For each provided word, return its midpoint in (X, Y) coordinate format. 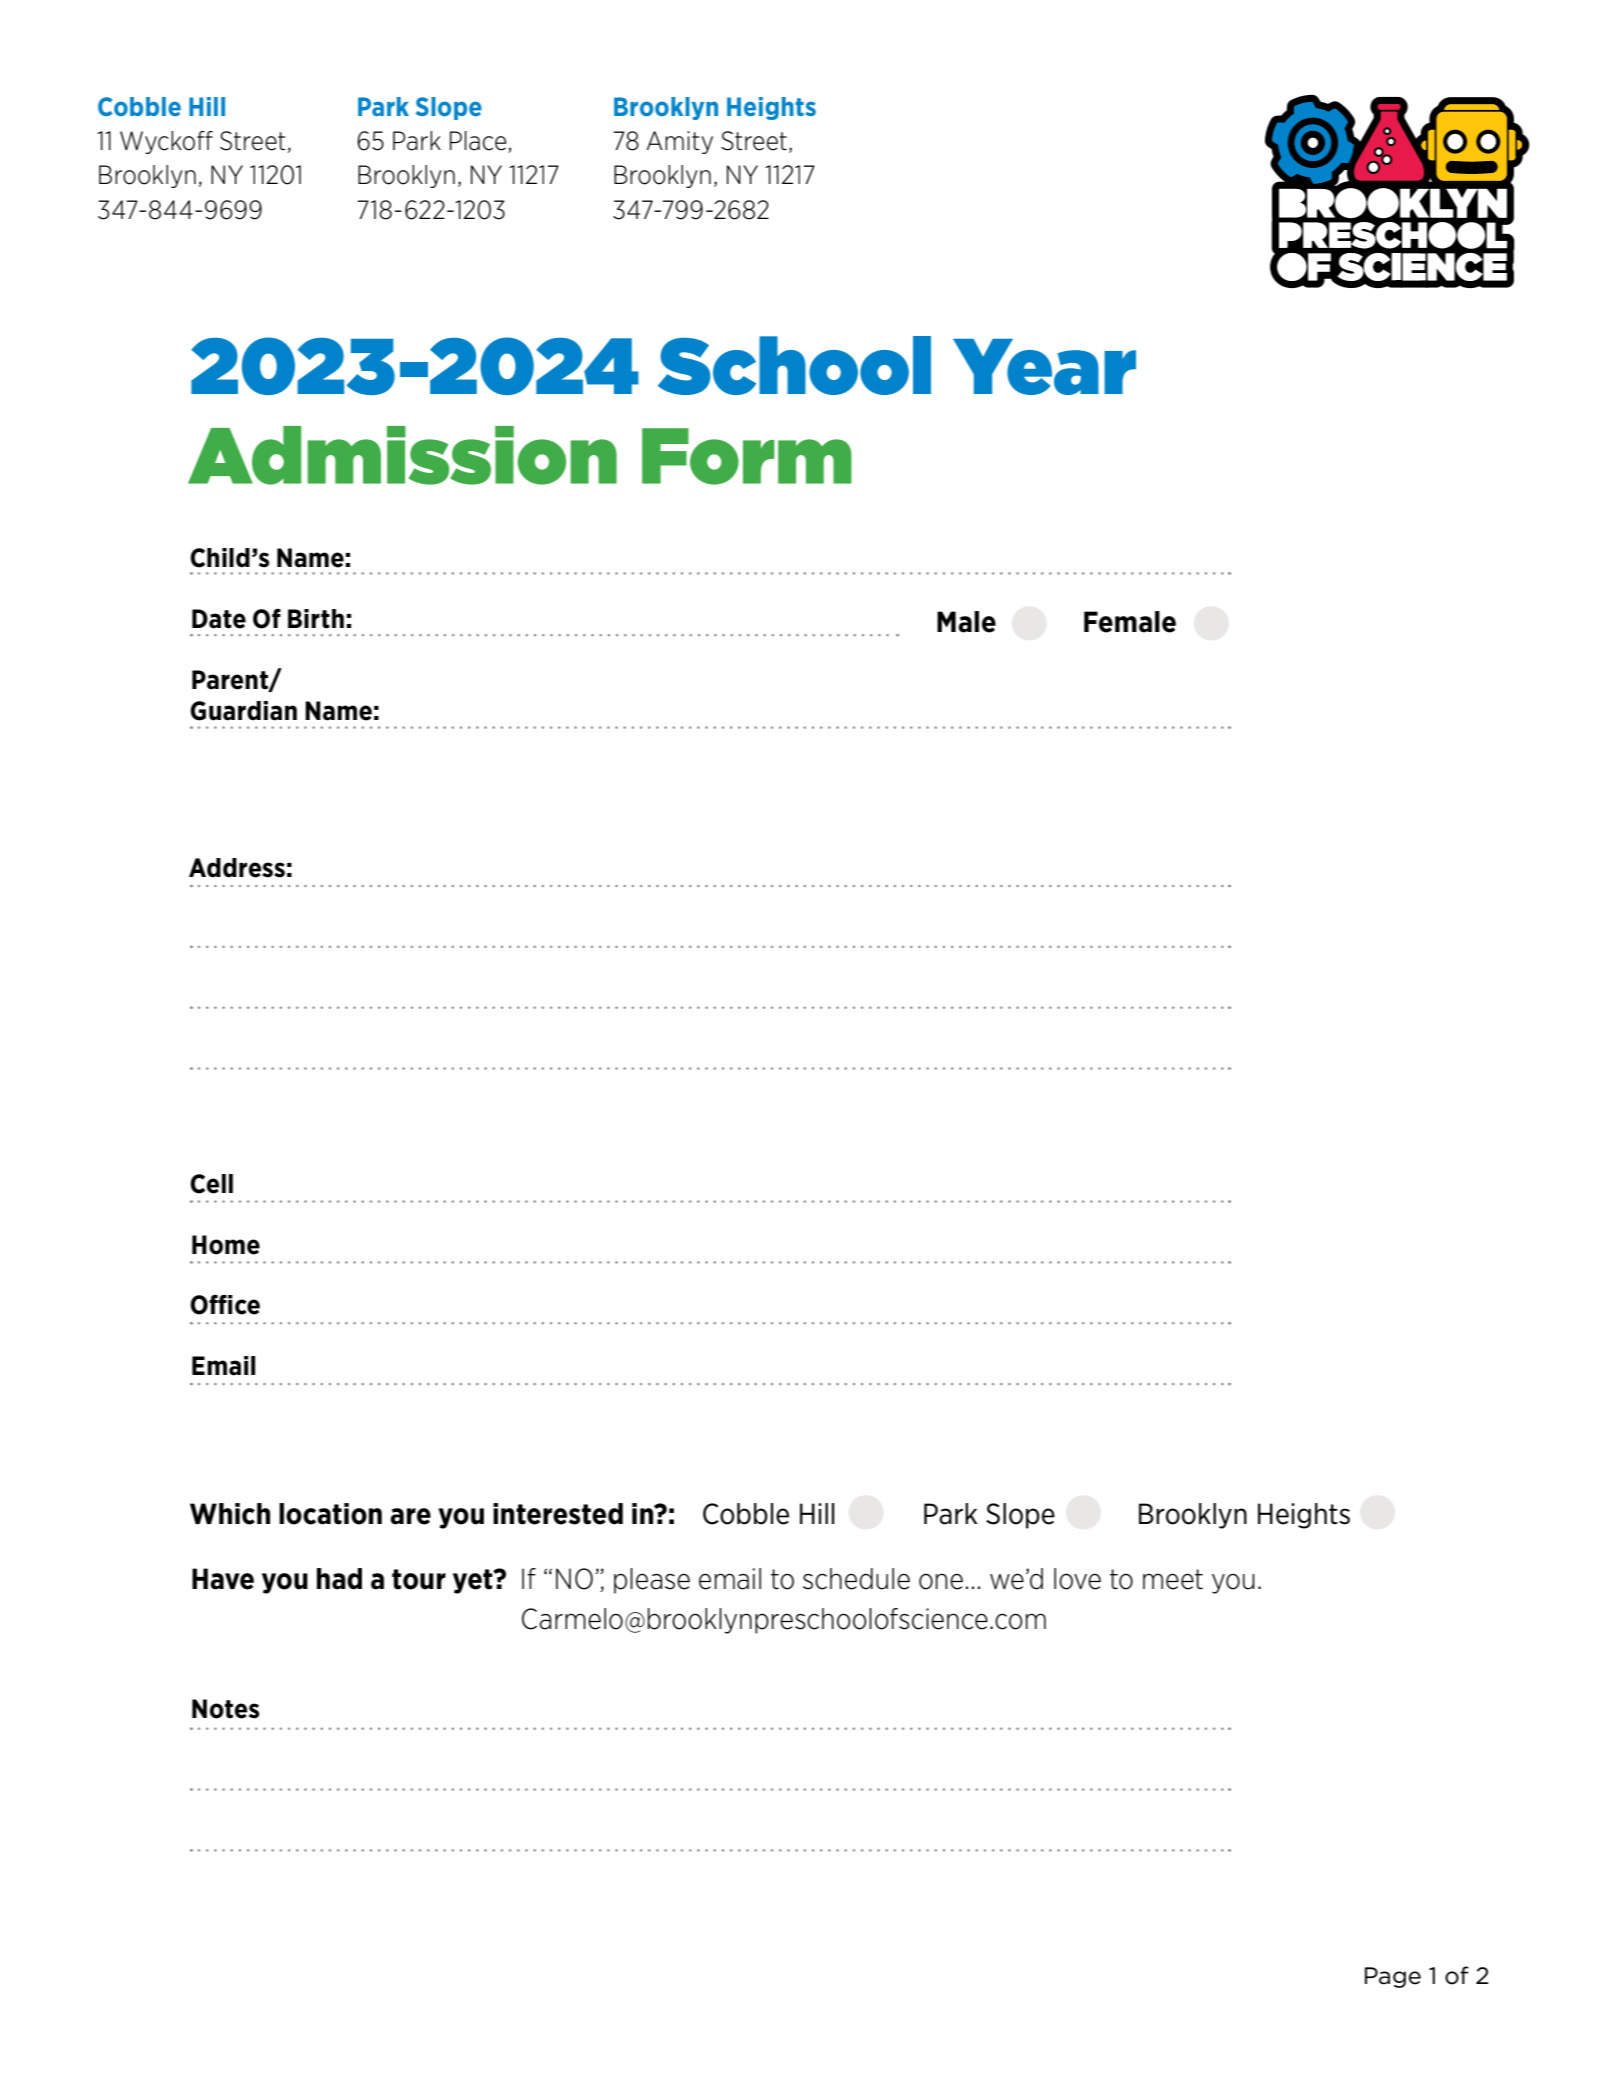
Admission (402, 455)
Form (747, 456)
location (330, 1514)
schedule (856, 1579)
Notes (225, 1709)
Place (479, 142)
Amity (679, 142)
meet (1173, 1579)
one (941, 1581)
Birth (316, 619)
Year (1044, 367)
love (1077, 1579)
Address (237, 868)
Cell (211, 1184)
